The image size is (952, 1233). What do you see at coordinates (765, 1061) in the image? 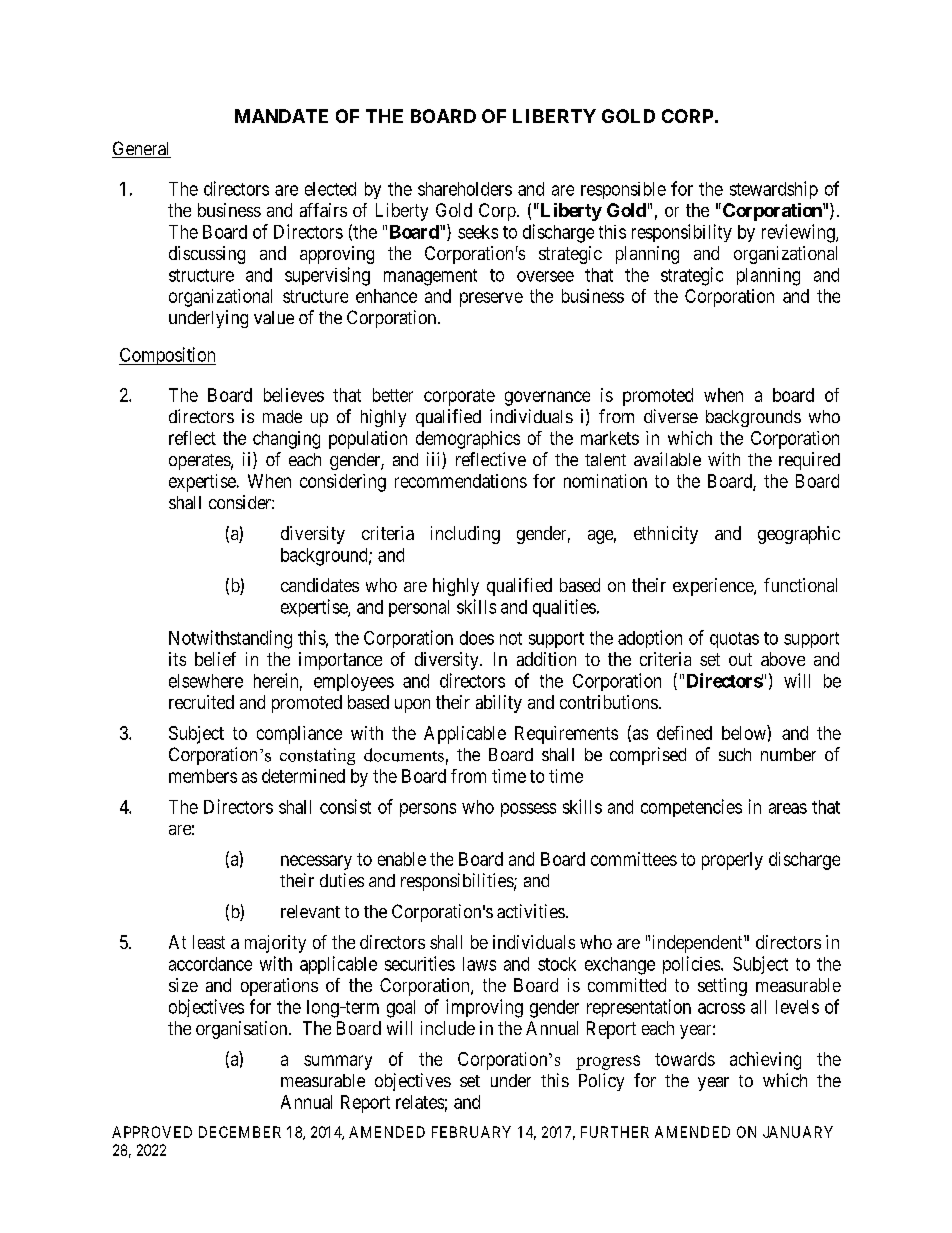
I see `achieving` at bounding box center [765, 1061].
